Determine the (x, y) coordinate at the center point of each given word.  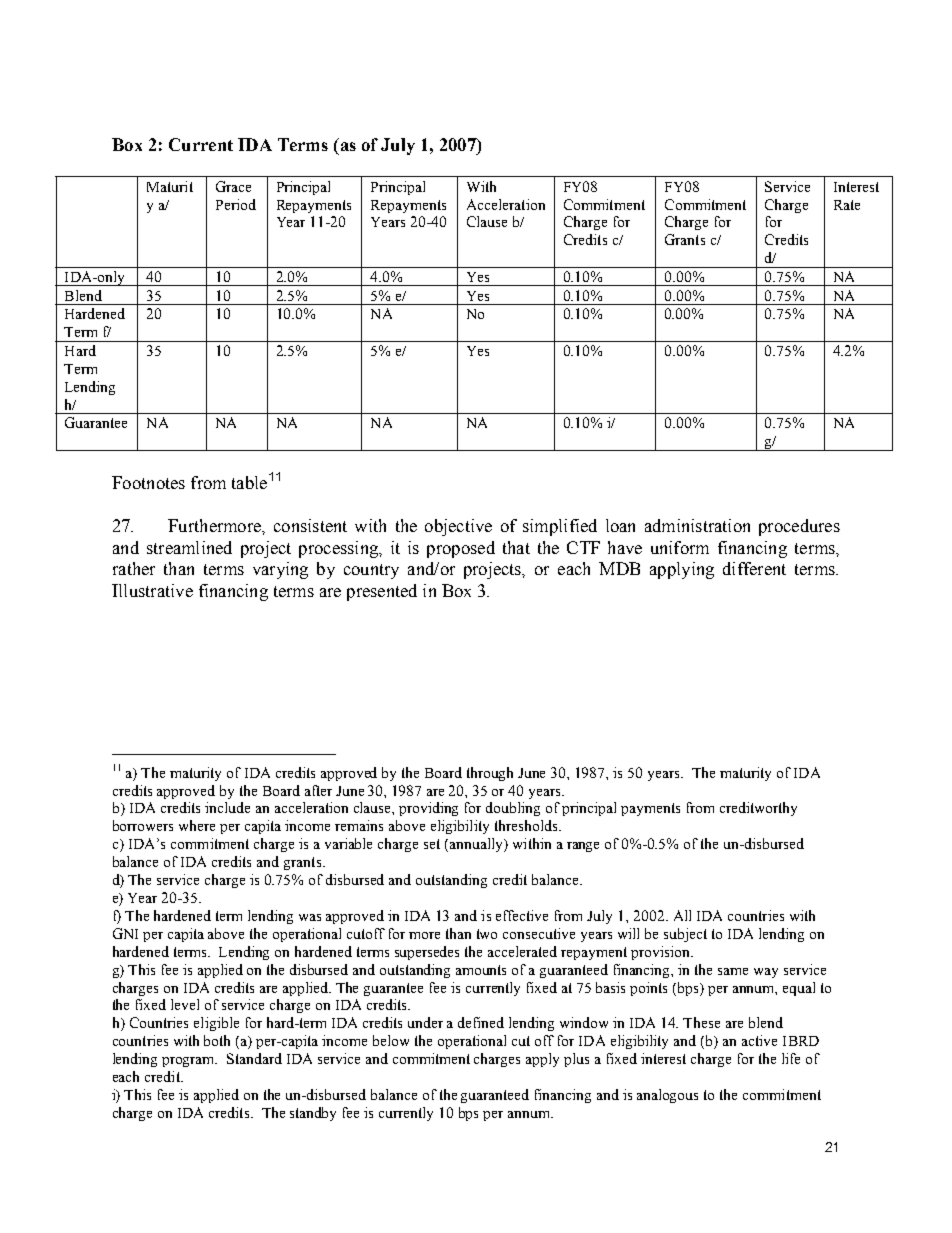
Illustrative (152, 590)
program (189, 1062)
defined (481, 1022)
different (754, 568)
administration (697, 525)
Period (236, 204)
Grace (233, 186)
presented (382, 592)
